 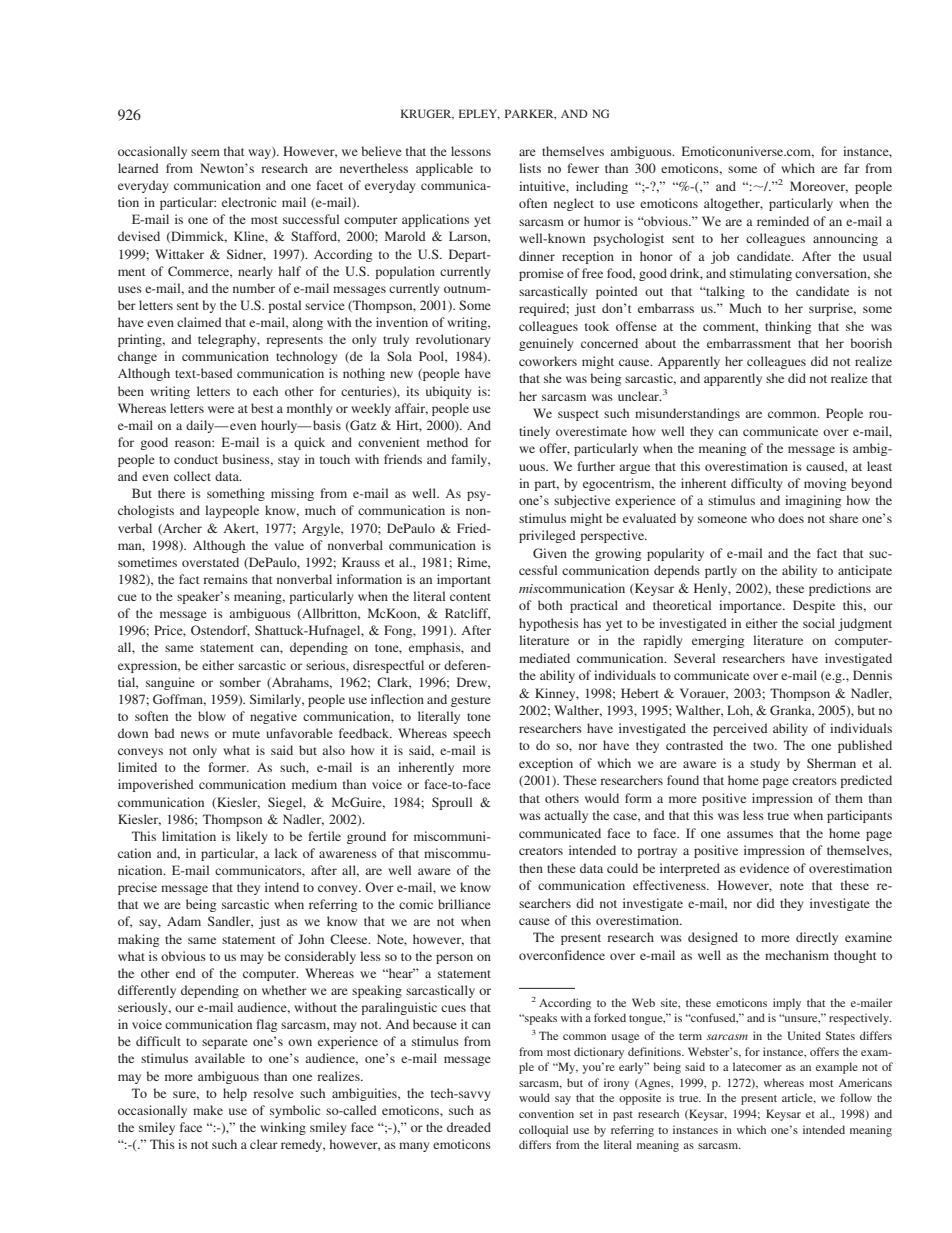 What do you see at coordinates (249, 202) in the document?
I see `electronic` at bounding box center [249, 202].
